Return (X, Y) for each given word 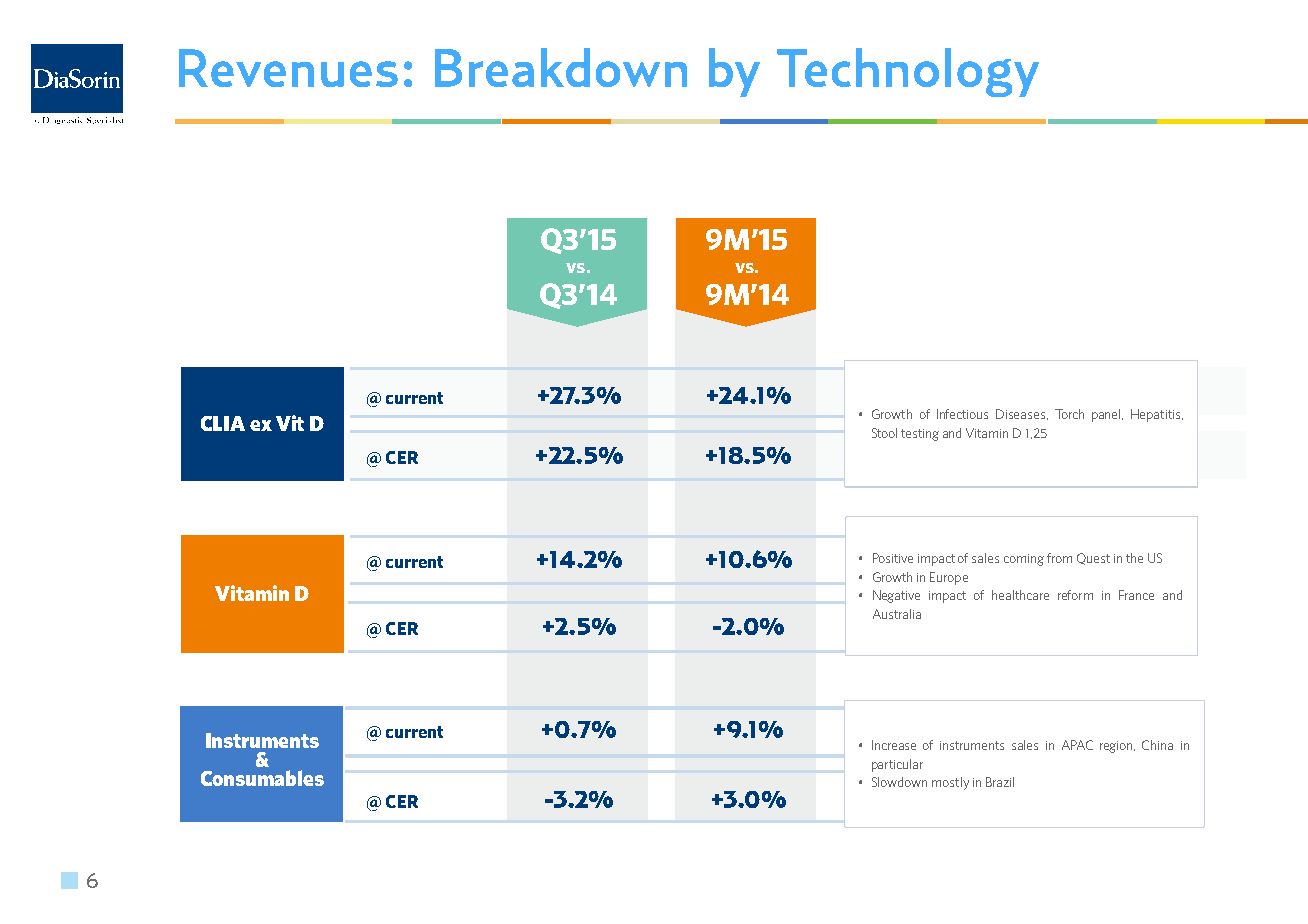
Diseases (1022, 414)
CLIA (223, 423)
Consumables (262, 778)
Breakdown (561, 67)
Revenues (288, 68)
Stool (884, 433)
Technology (908, 72)
